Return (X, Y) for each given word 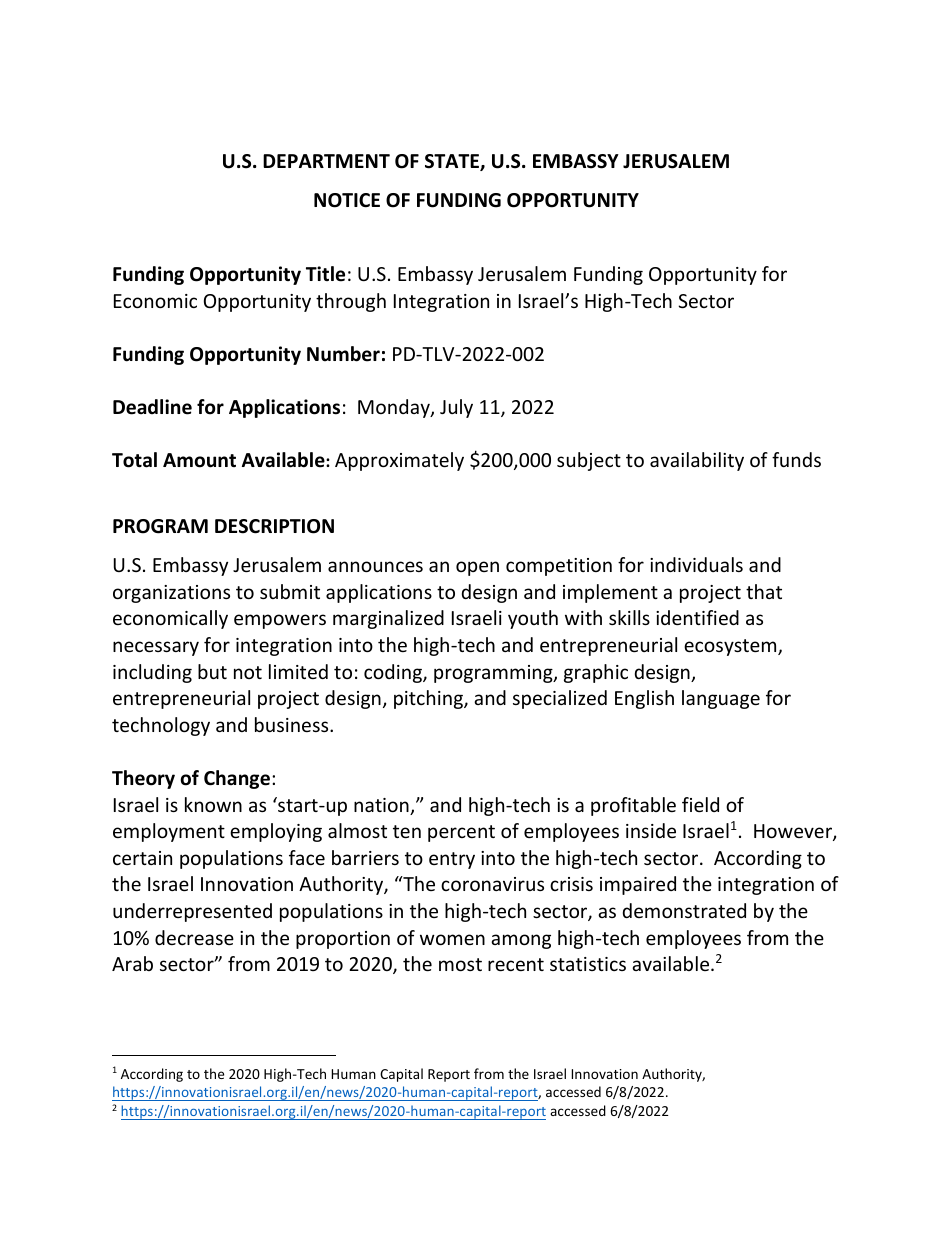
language (721, 699)
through (351, 302)
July (456, 408)
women (452, 939)
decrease (194, 937)
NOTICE (347, 200)
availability (697, 461)
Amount (199, 460)
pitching (429, 699)
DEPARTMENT (326, 161)
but (212, 671)
